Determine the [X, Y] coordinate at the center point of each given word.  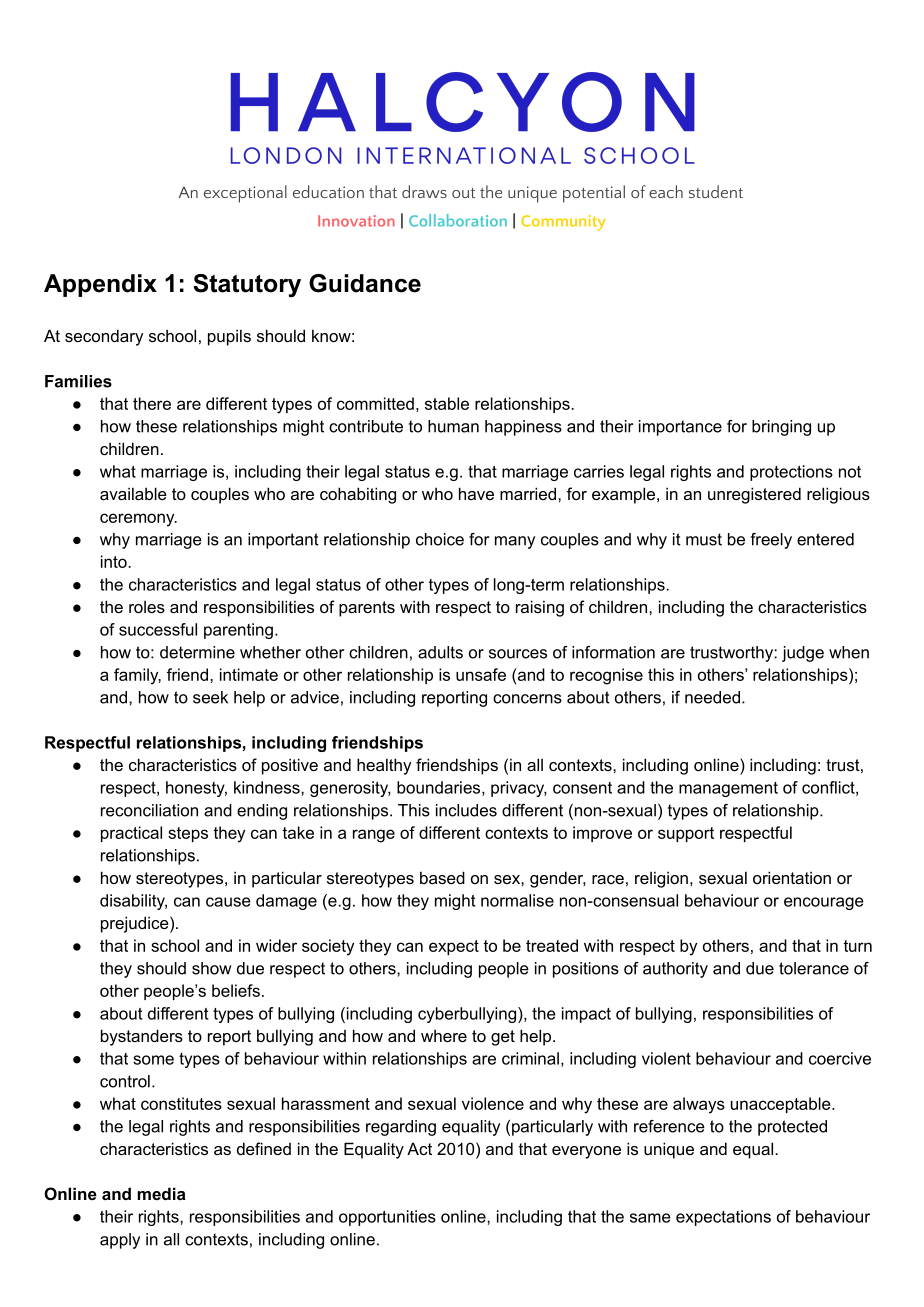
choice [440, 539]
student [716, 191]
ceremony [138, 520]
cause [228, 902]
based [442, 877]
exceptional [245, 194]
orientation [792, 877]
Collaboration [458, 220]
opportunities [387, 1218]
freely [771, 541]
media [161, 1193]
